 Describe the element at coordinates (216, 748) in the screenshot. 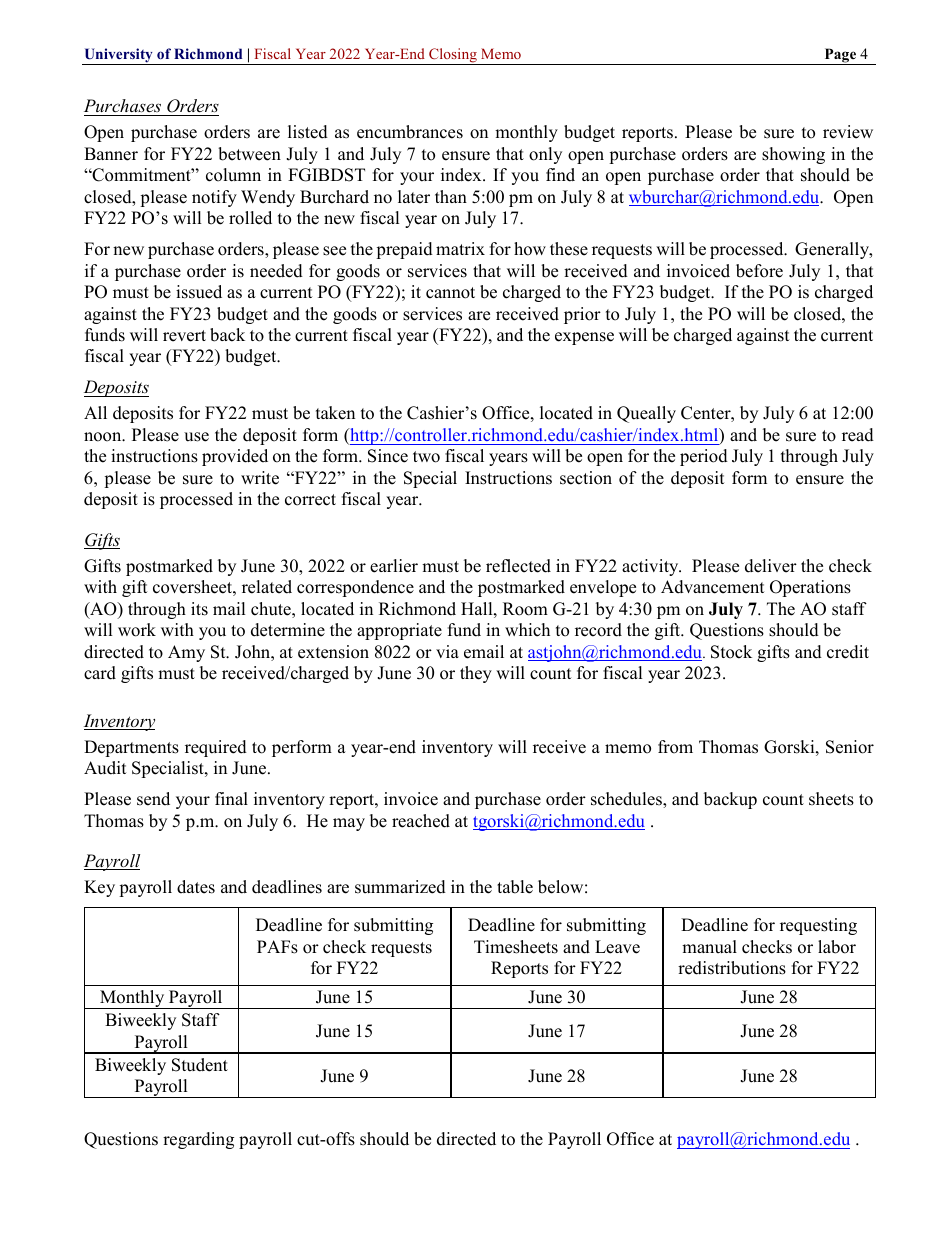

I see `required` at that location.
